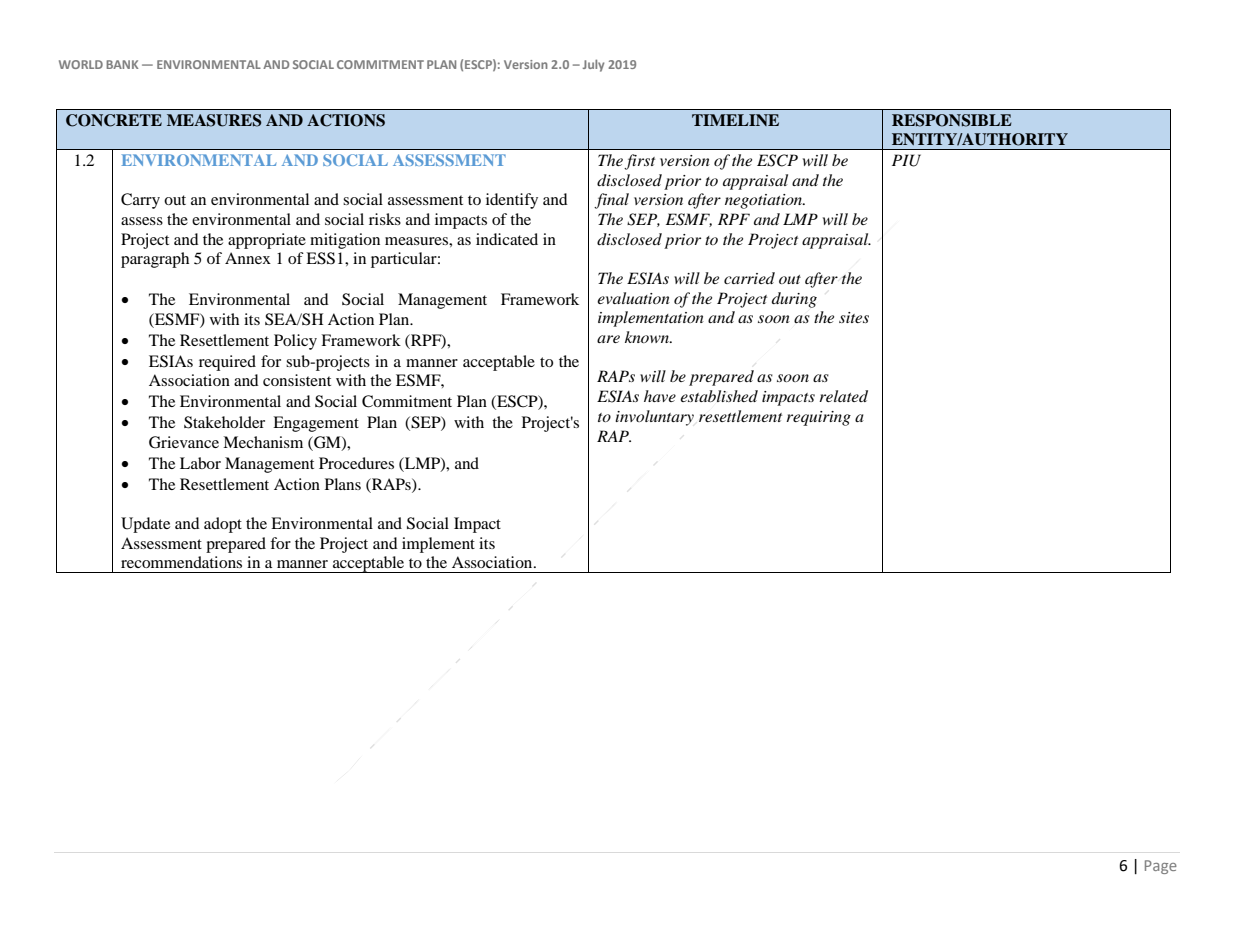  I want to click on appropriate, so click(267, 241).
